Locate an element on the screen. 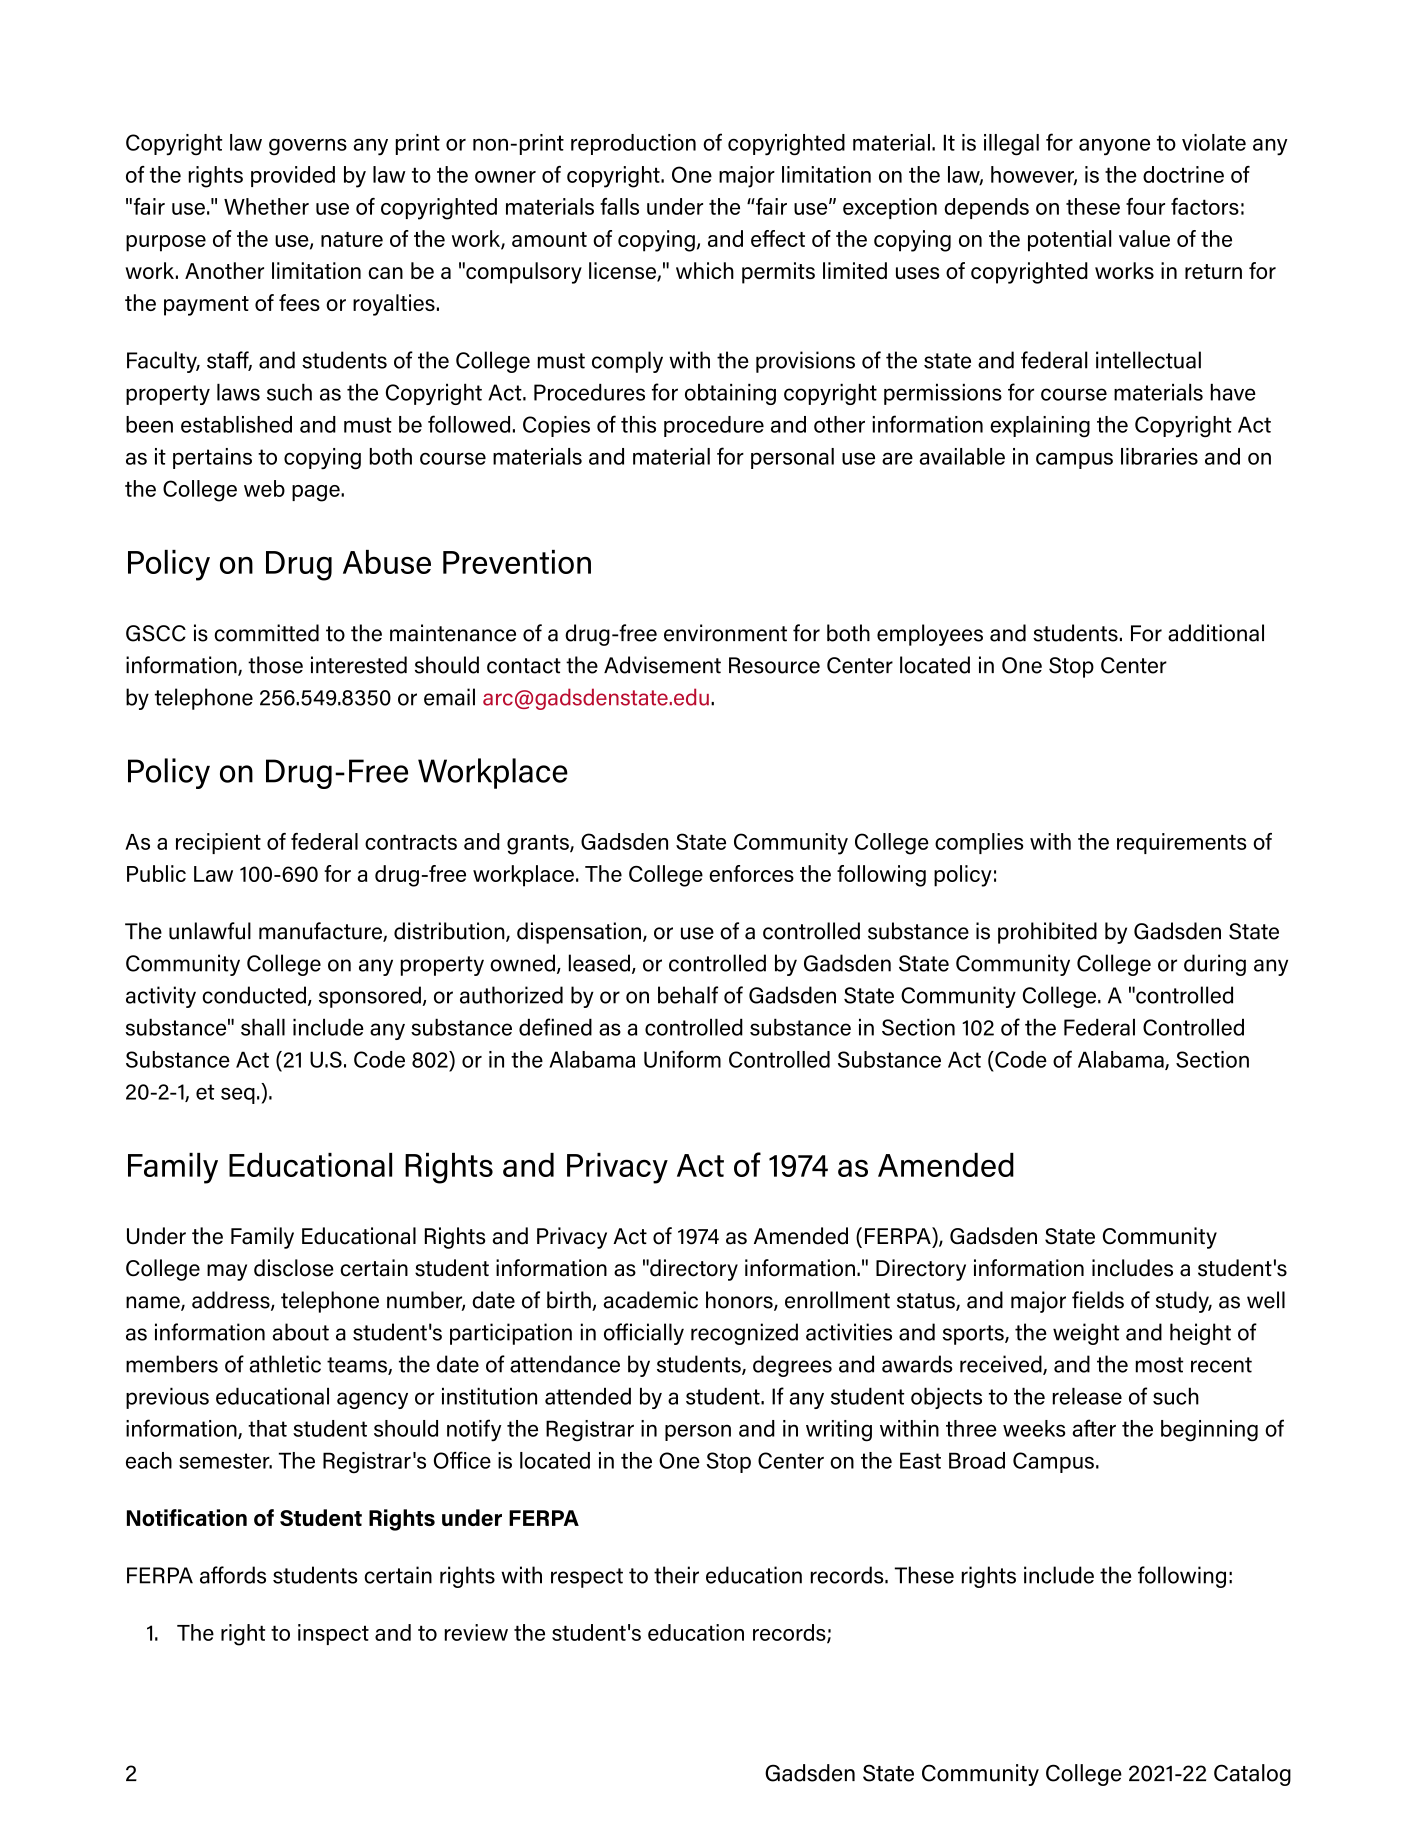  honors is located at coordinates (740, 1301).
